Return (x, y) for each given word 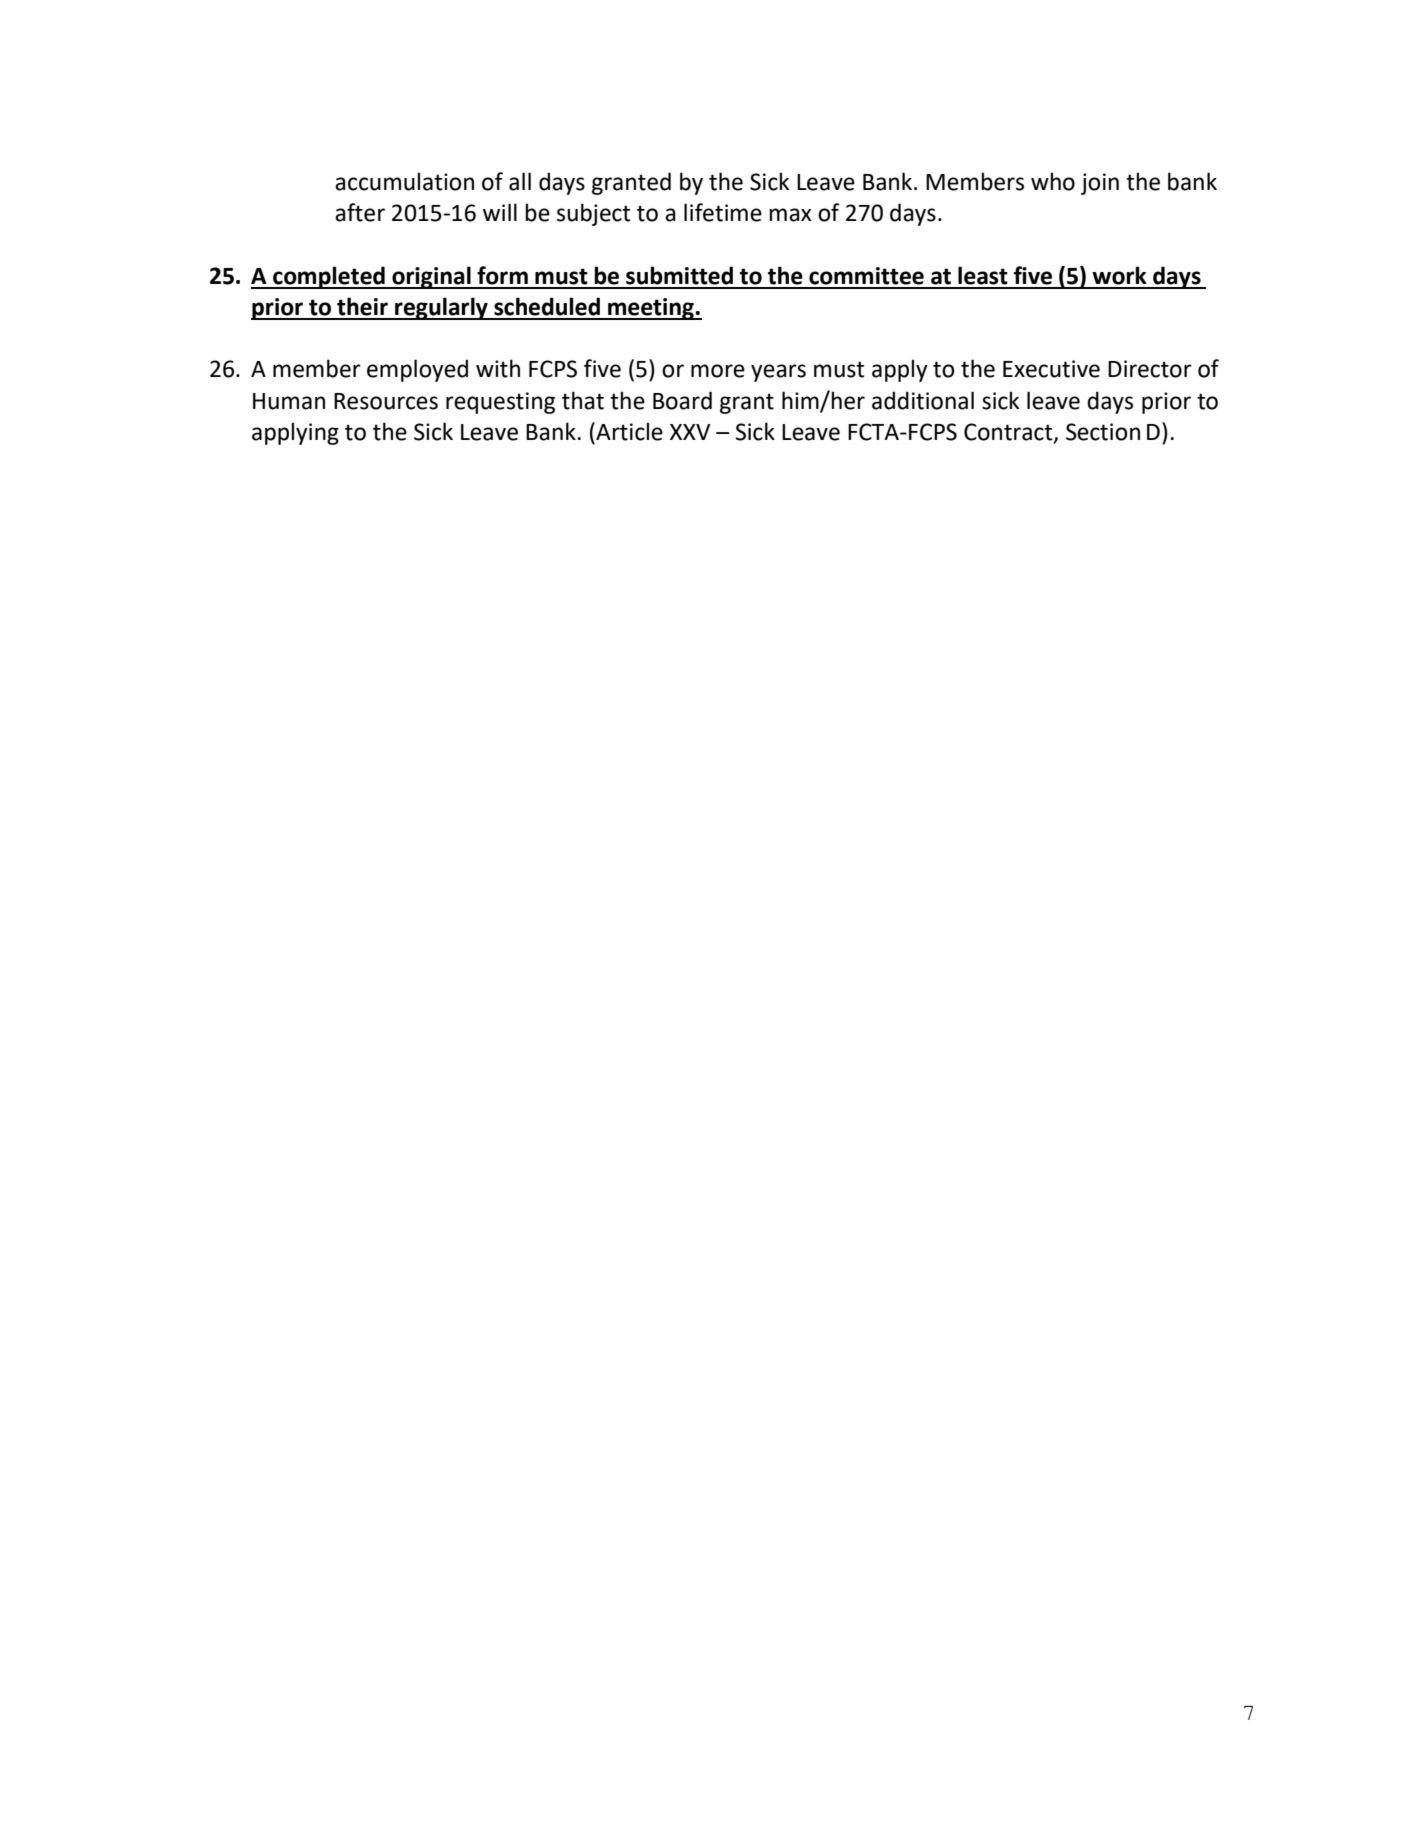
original (431, 277)
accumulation (404, 181)
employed (417, 370)
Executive (1051, 369)
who (1053, 181)
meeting (651, 309)
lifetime (723, 212)
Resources (386, 401)
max (790, 215)
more (718, 371)
